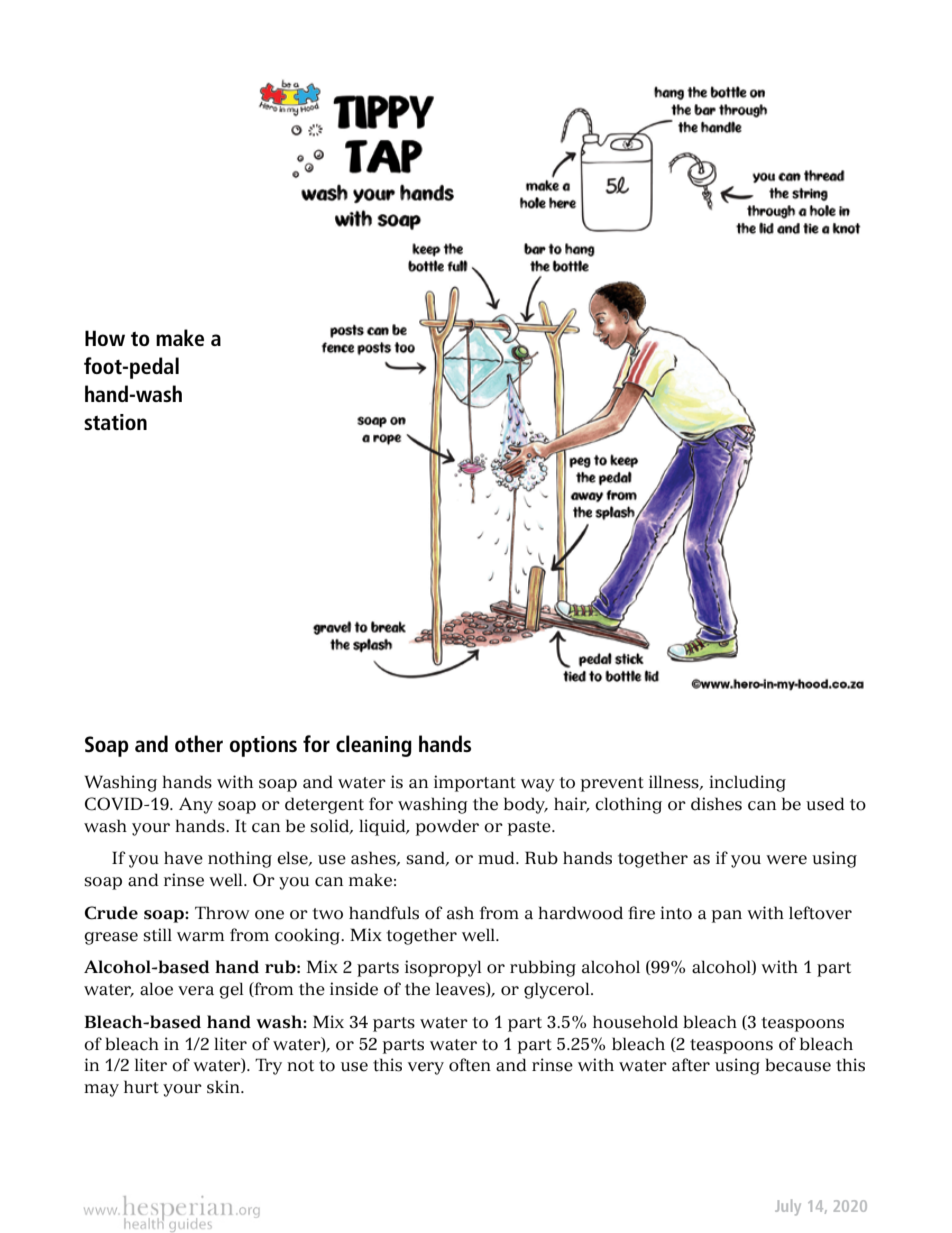 The image size is (952, 1233). Describe the element at coordinates (426, 1068) in the screenshot. I see `very` at that location.
